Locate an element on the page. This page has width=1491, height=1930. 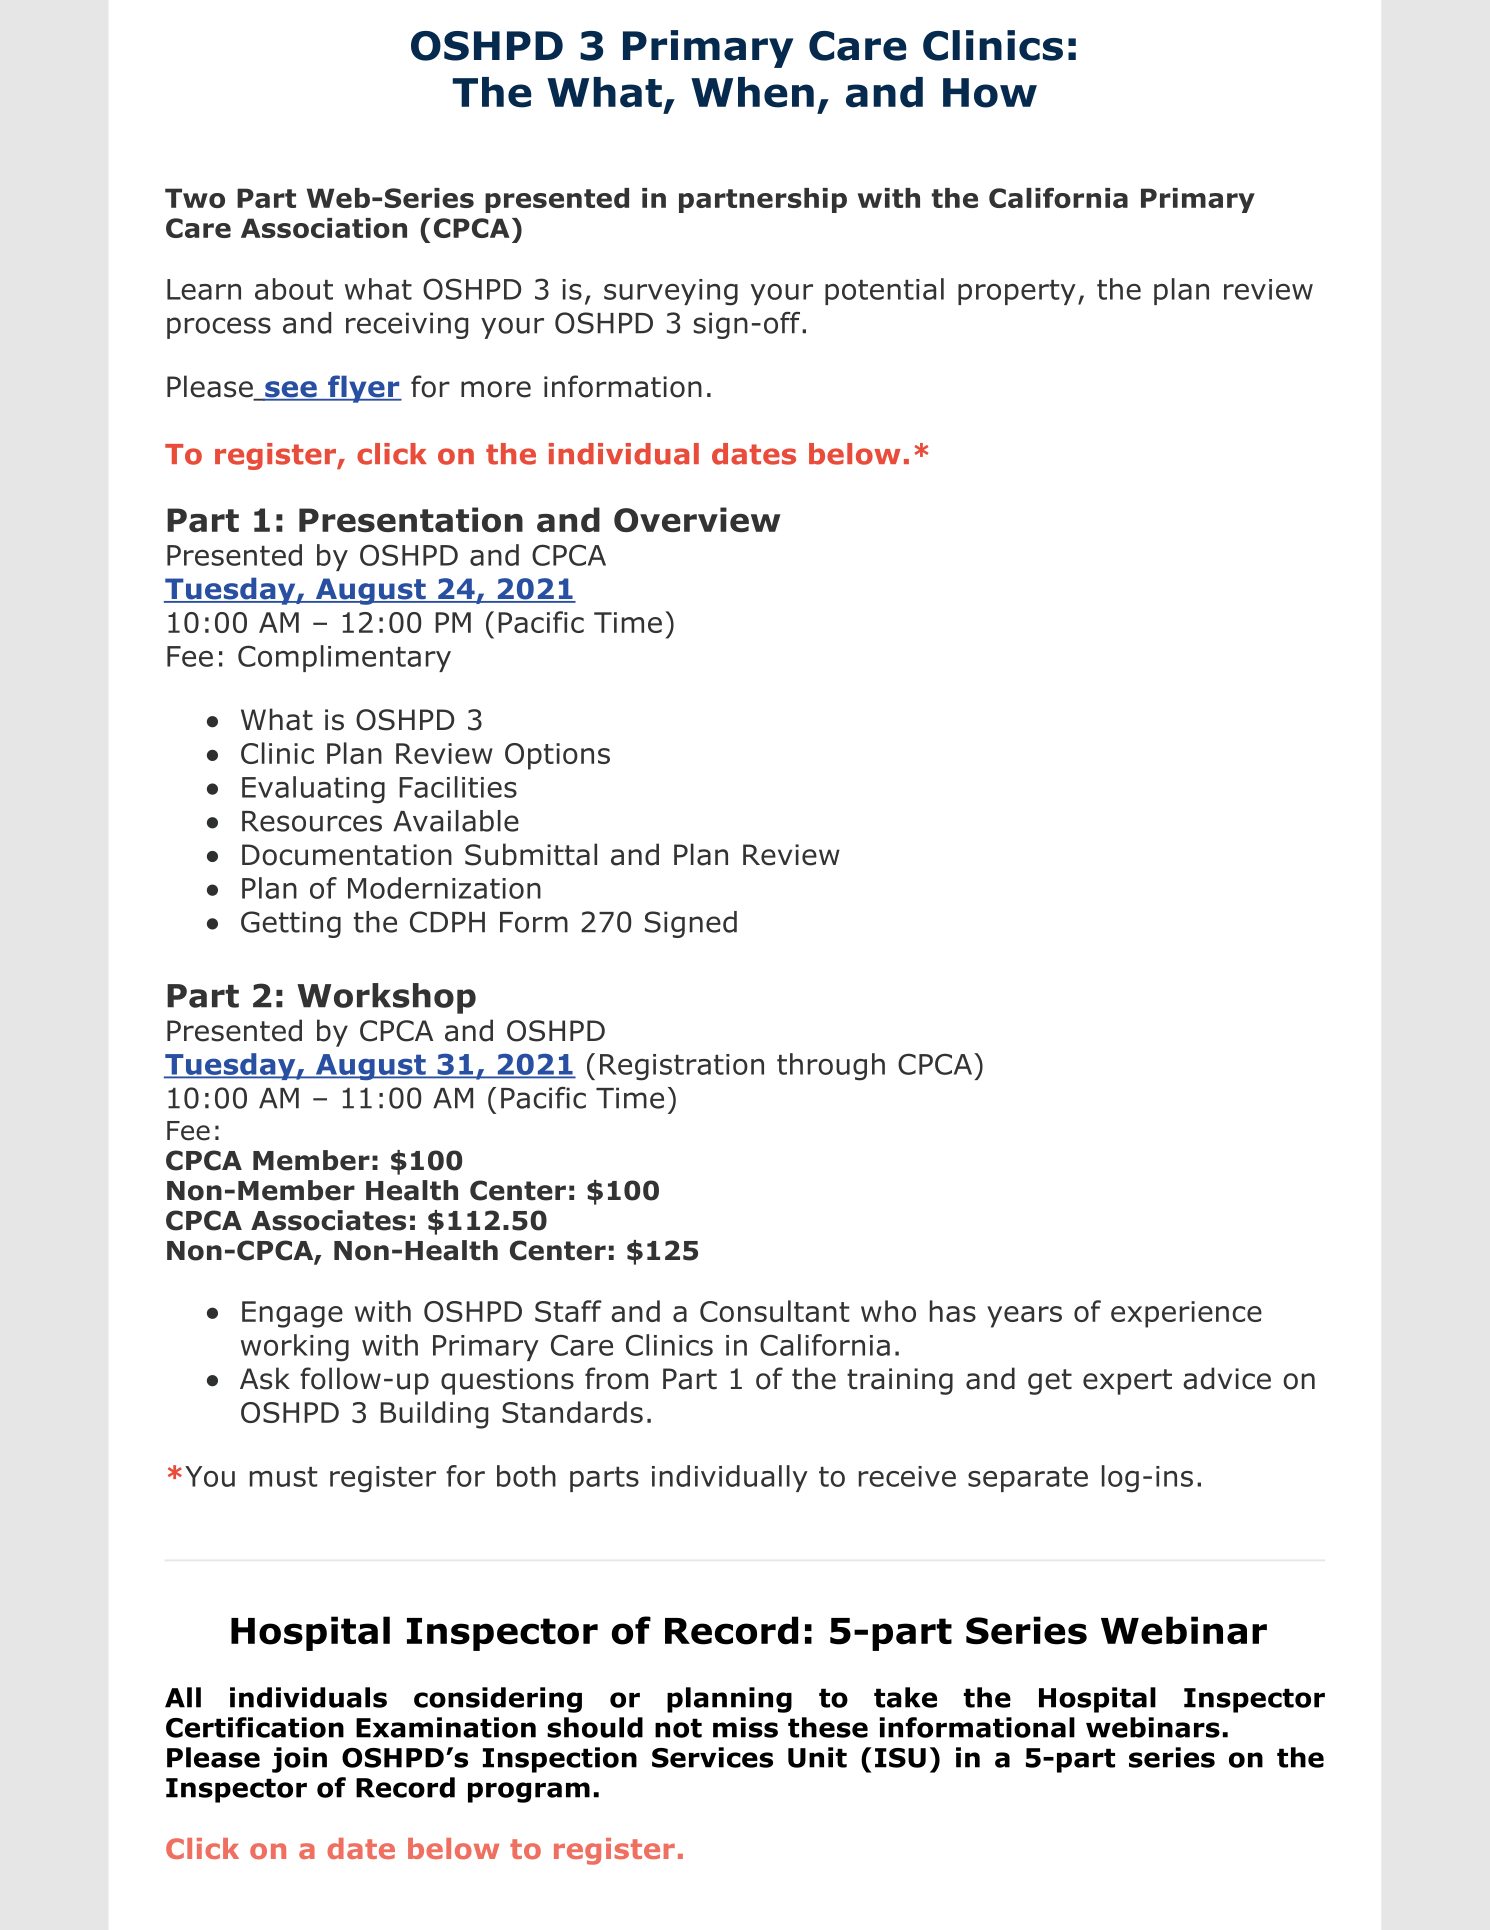
When is located at coordinates (752, 92).
